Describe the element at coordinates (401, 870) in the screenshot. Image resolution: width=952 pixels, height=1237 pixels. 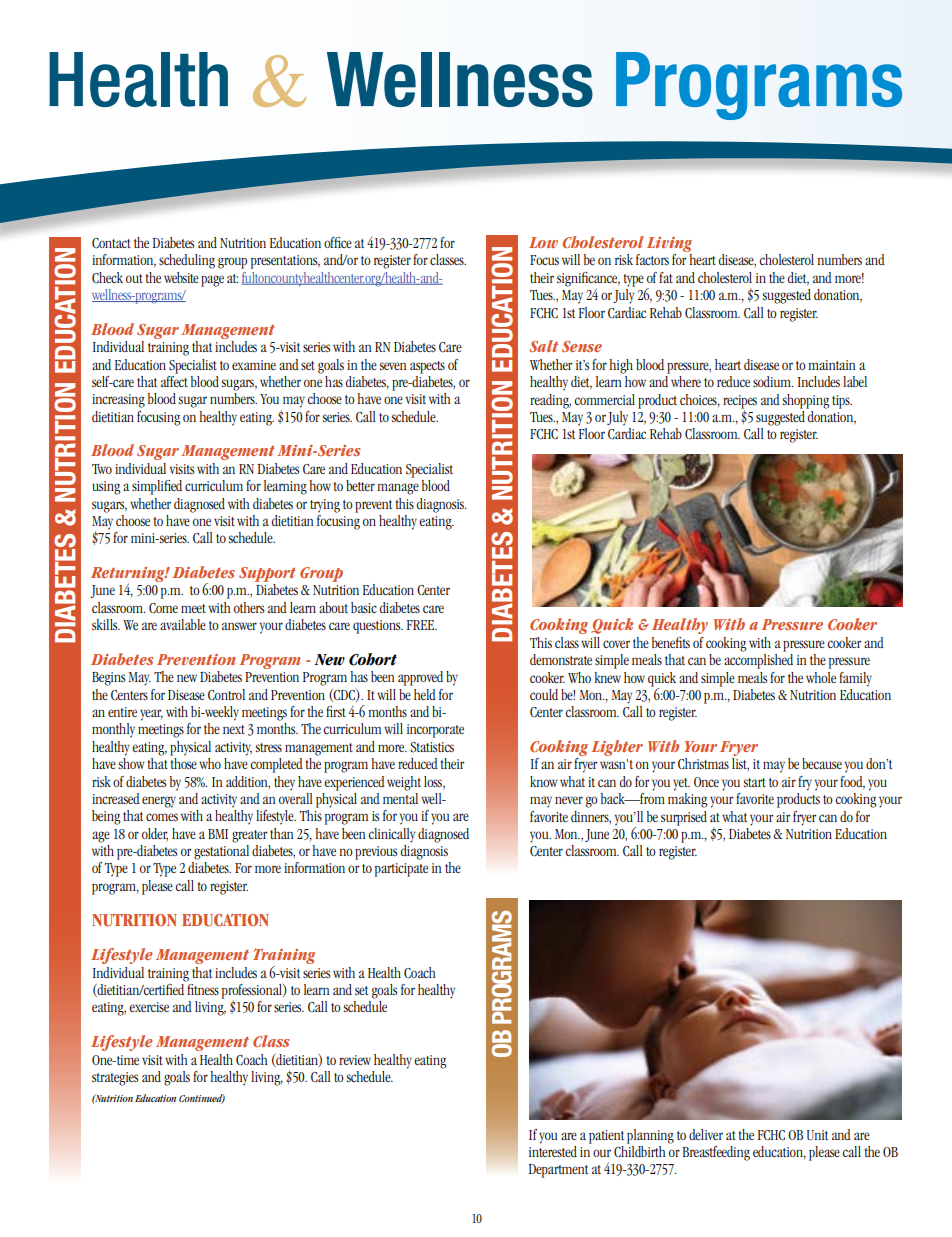
I see `participate` at that location.
